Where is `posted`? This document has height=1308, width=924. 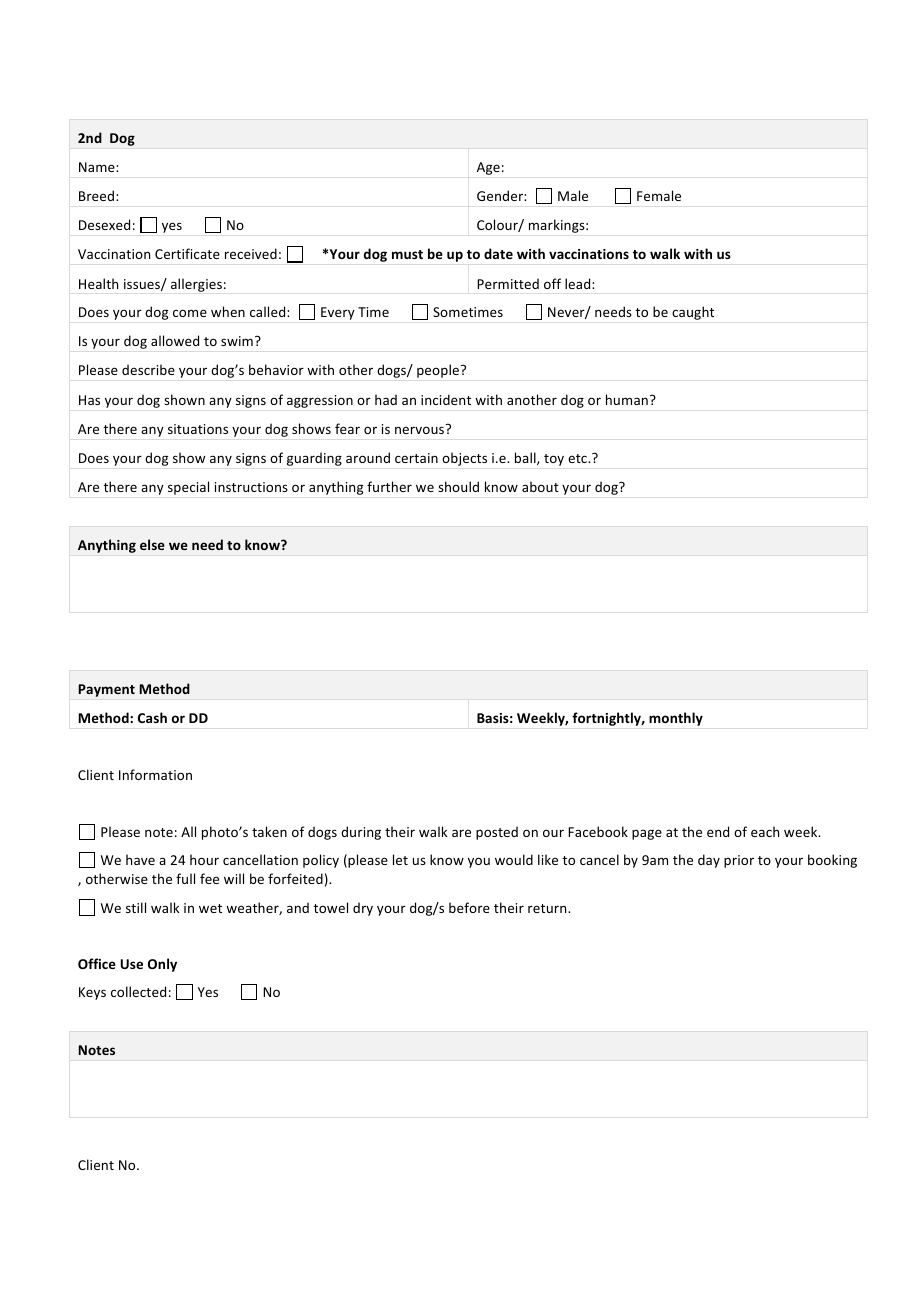 posted is located at coordinates (497, 833).
